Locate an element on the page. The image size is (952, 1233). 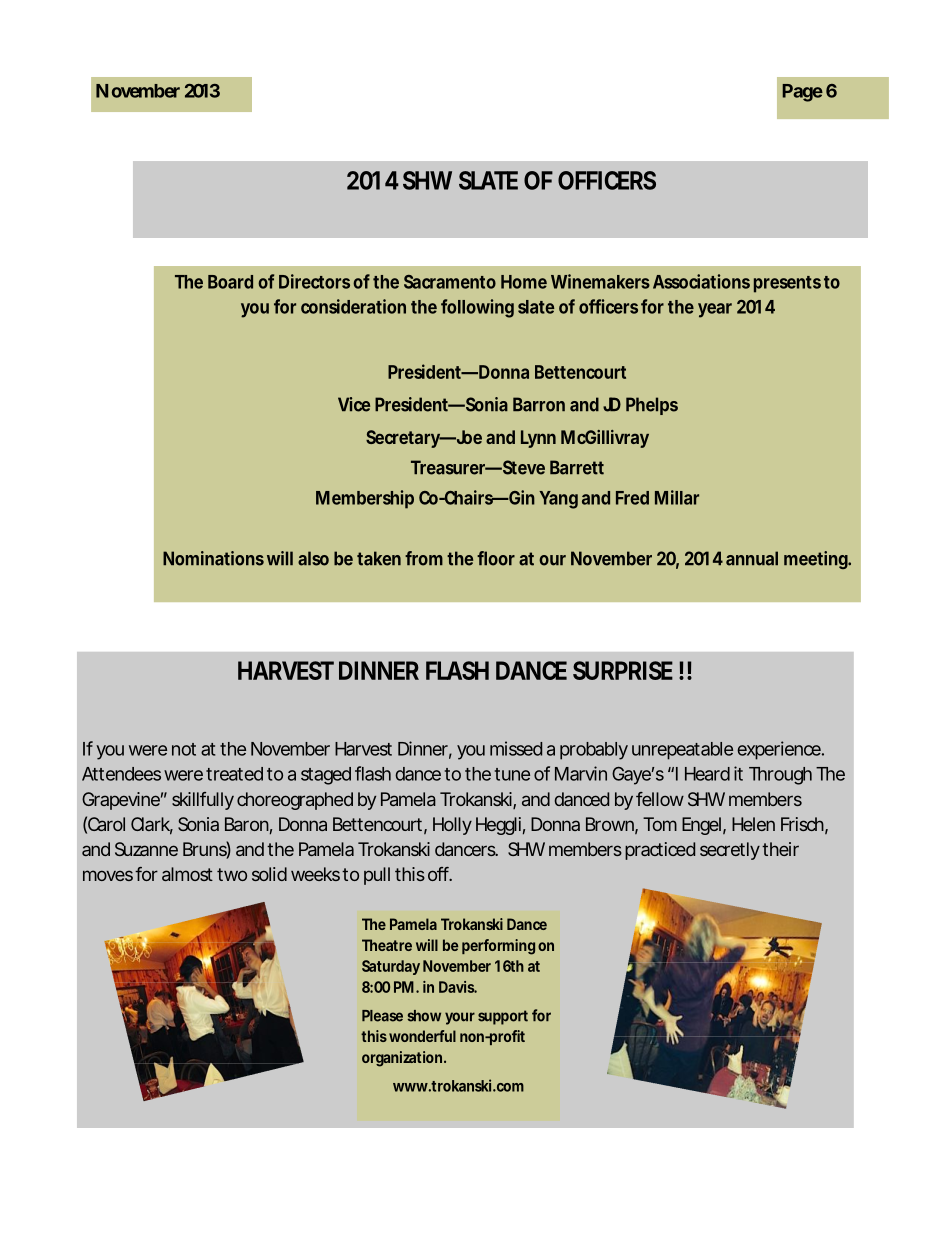
support is located at coordinates (503, 1017).
